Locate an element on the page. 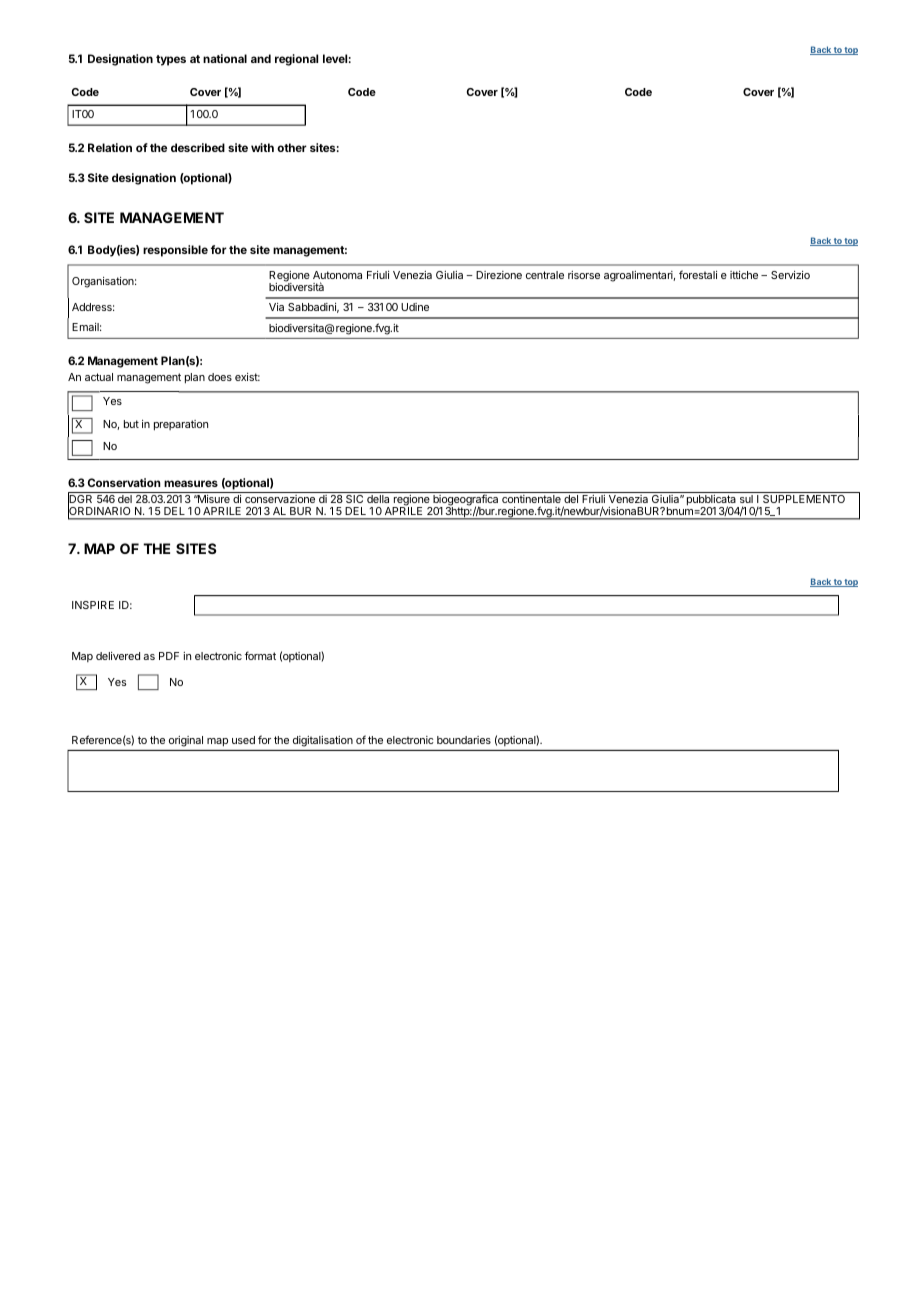 Image resolution: width=924 pixels, height=1308 pixels. does is located at coordinates (220, 377).
